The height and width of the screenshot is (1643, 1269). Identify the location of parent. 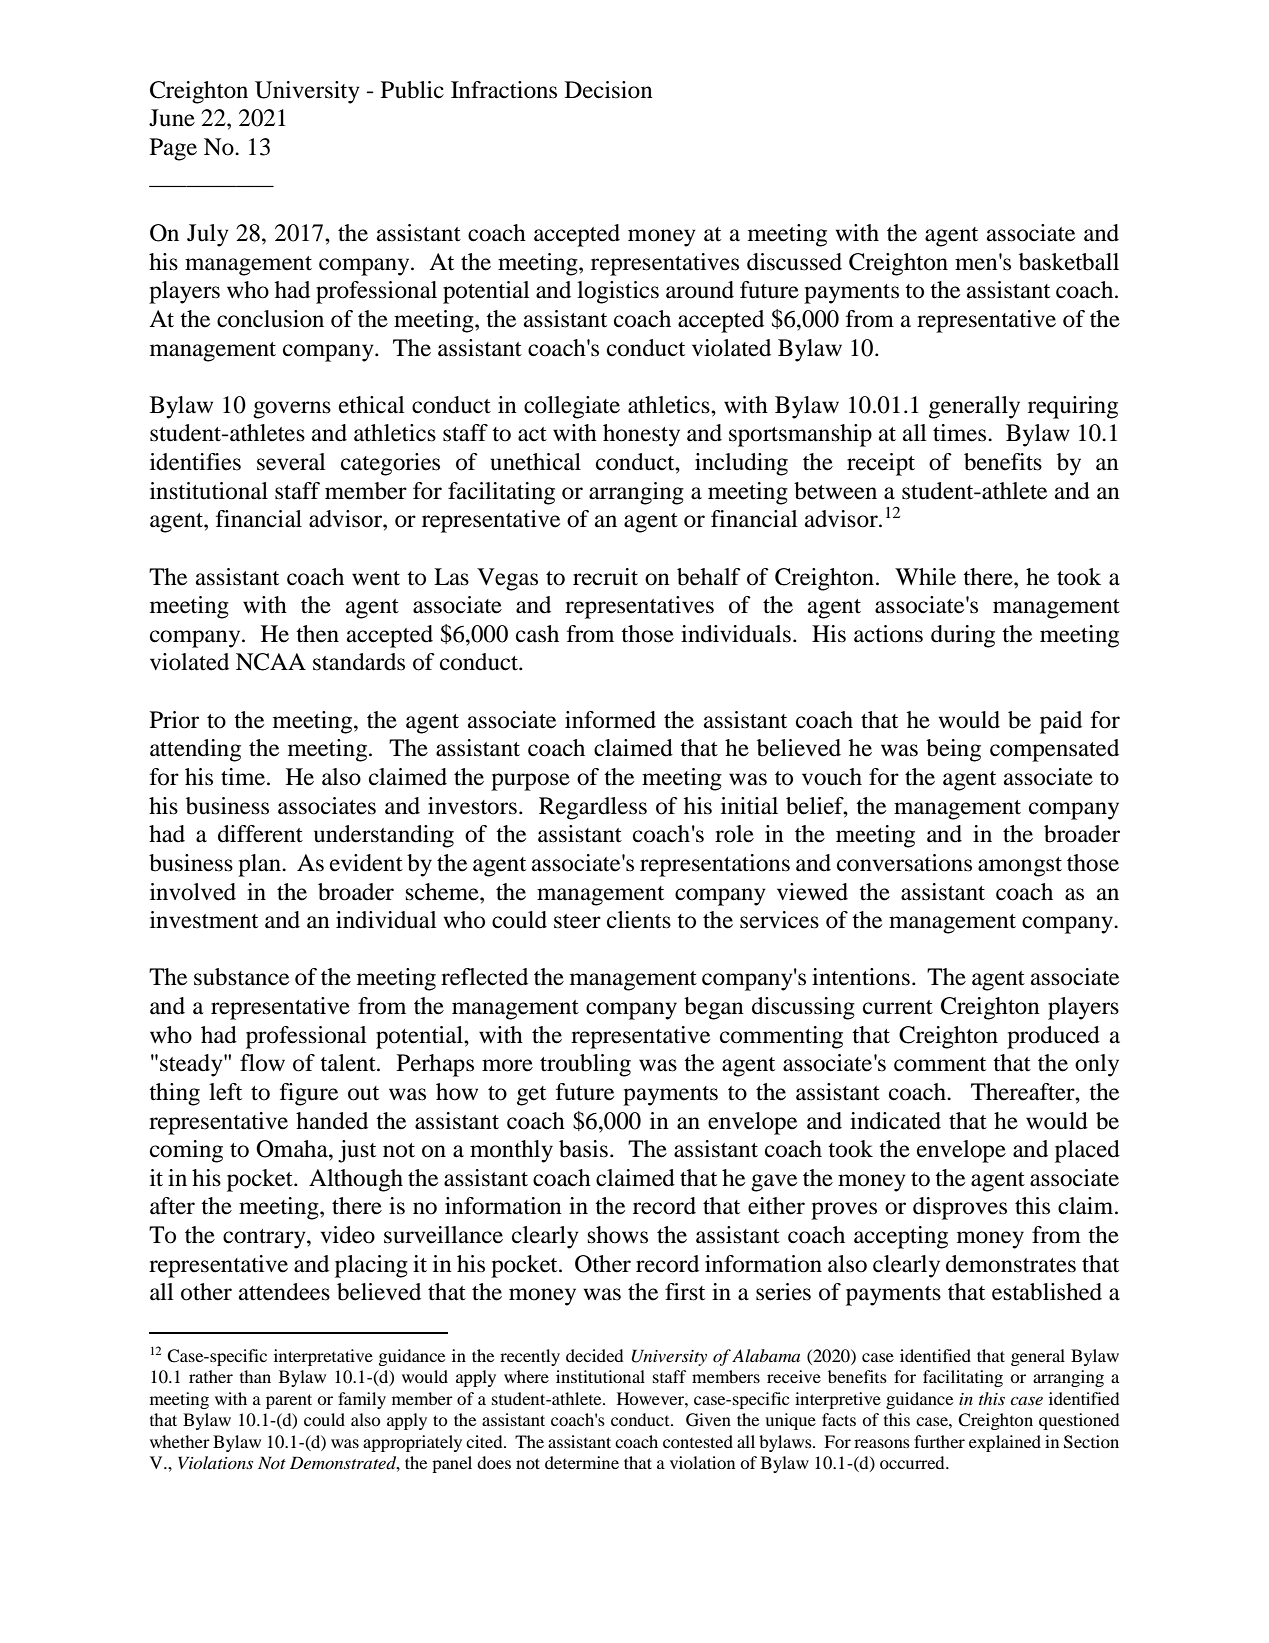
(289, 1401).
